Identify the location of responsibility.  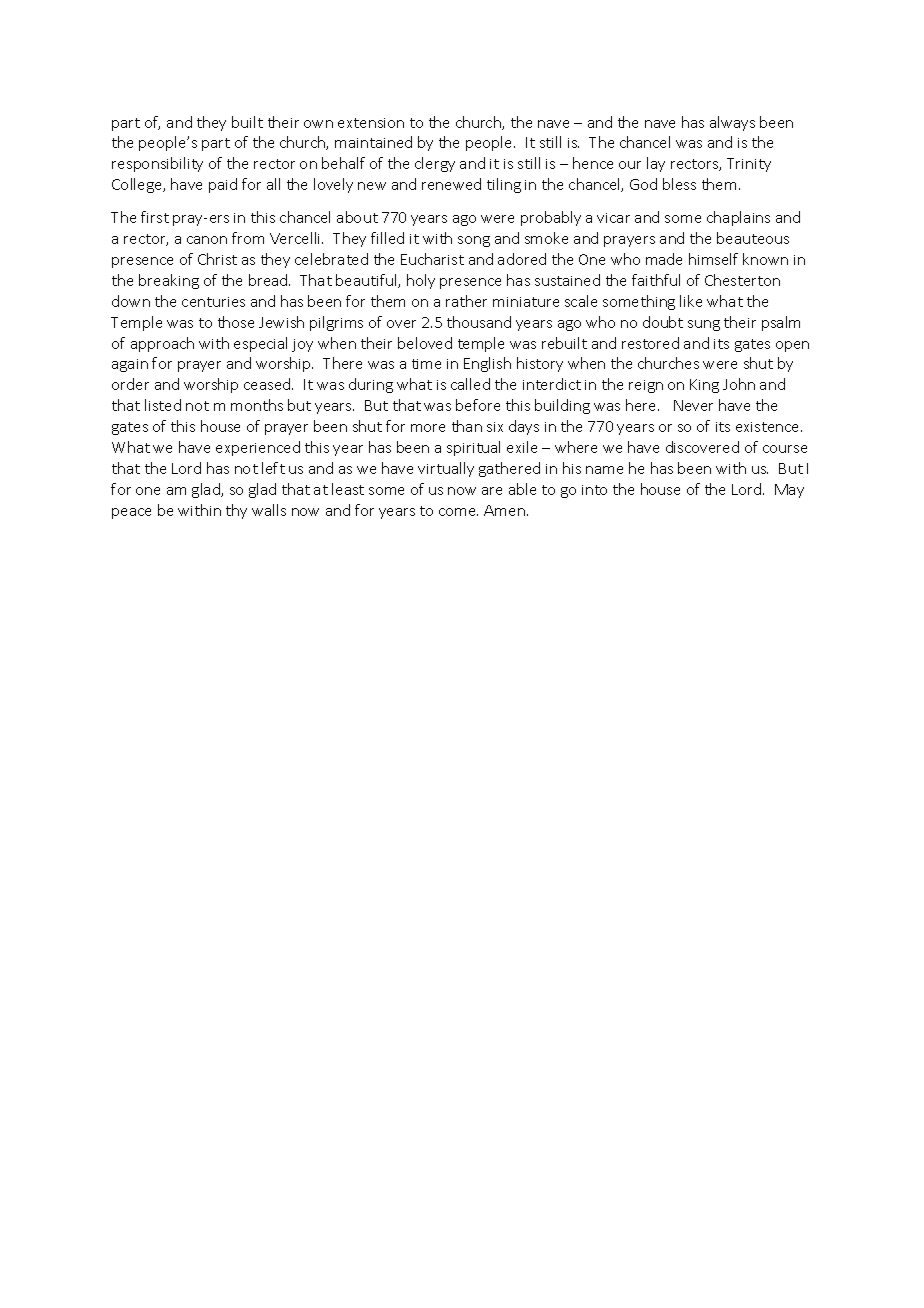
(157, 164).
